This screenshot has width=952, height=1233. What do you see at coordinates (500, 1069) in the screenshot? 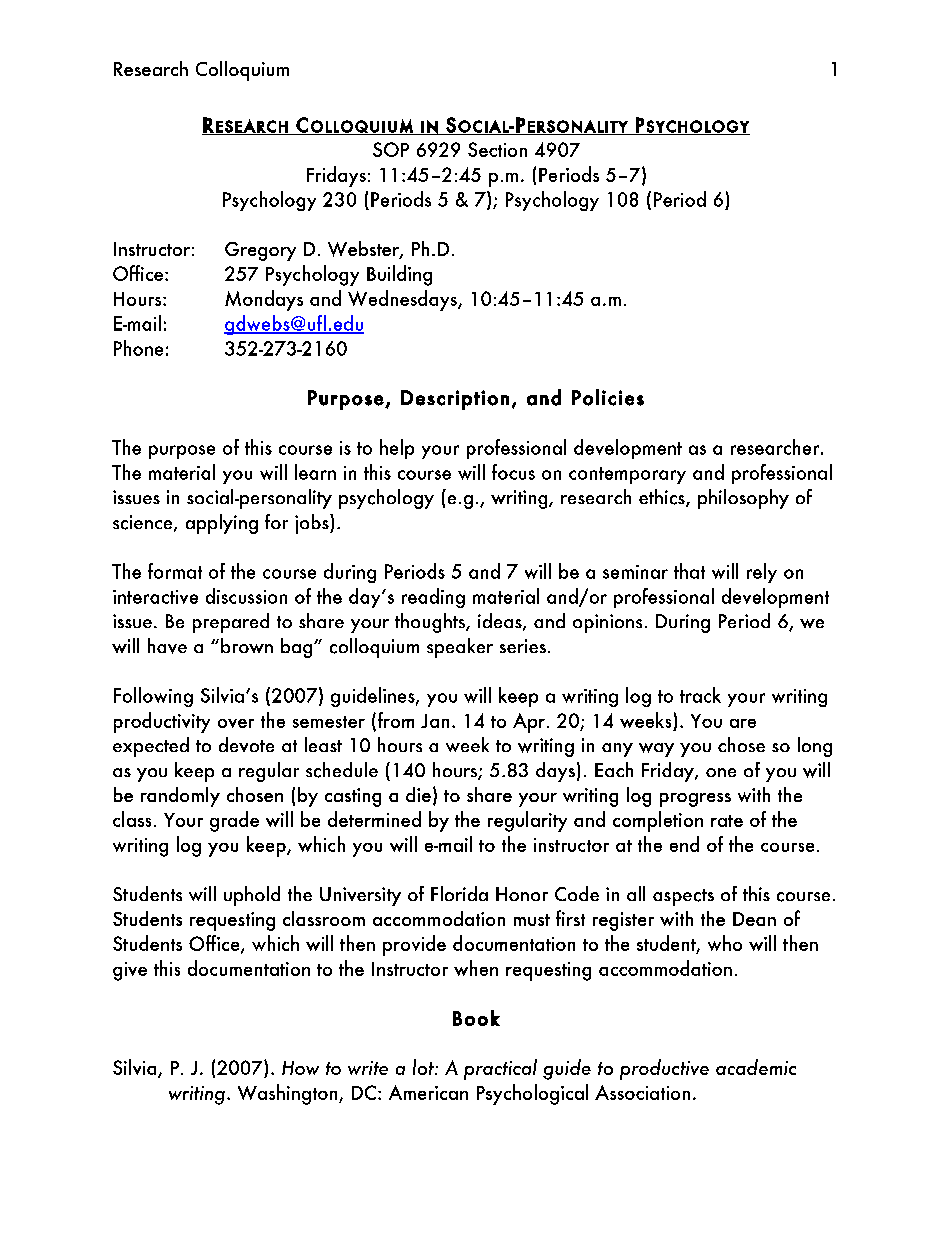
I see `practical` at bounding box center [500, 1069].
